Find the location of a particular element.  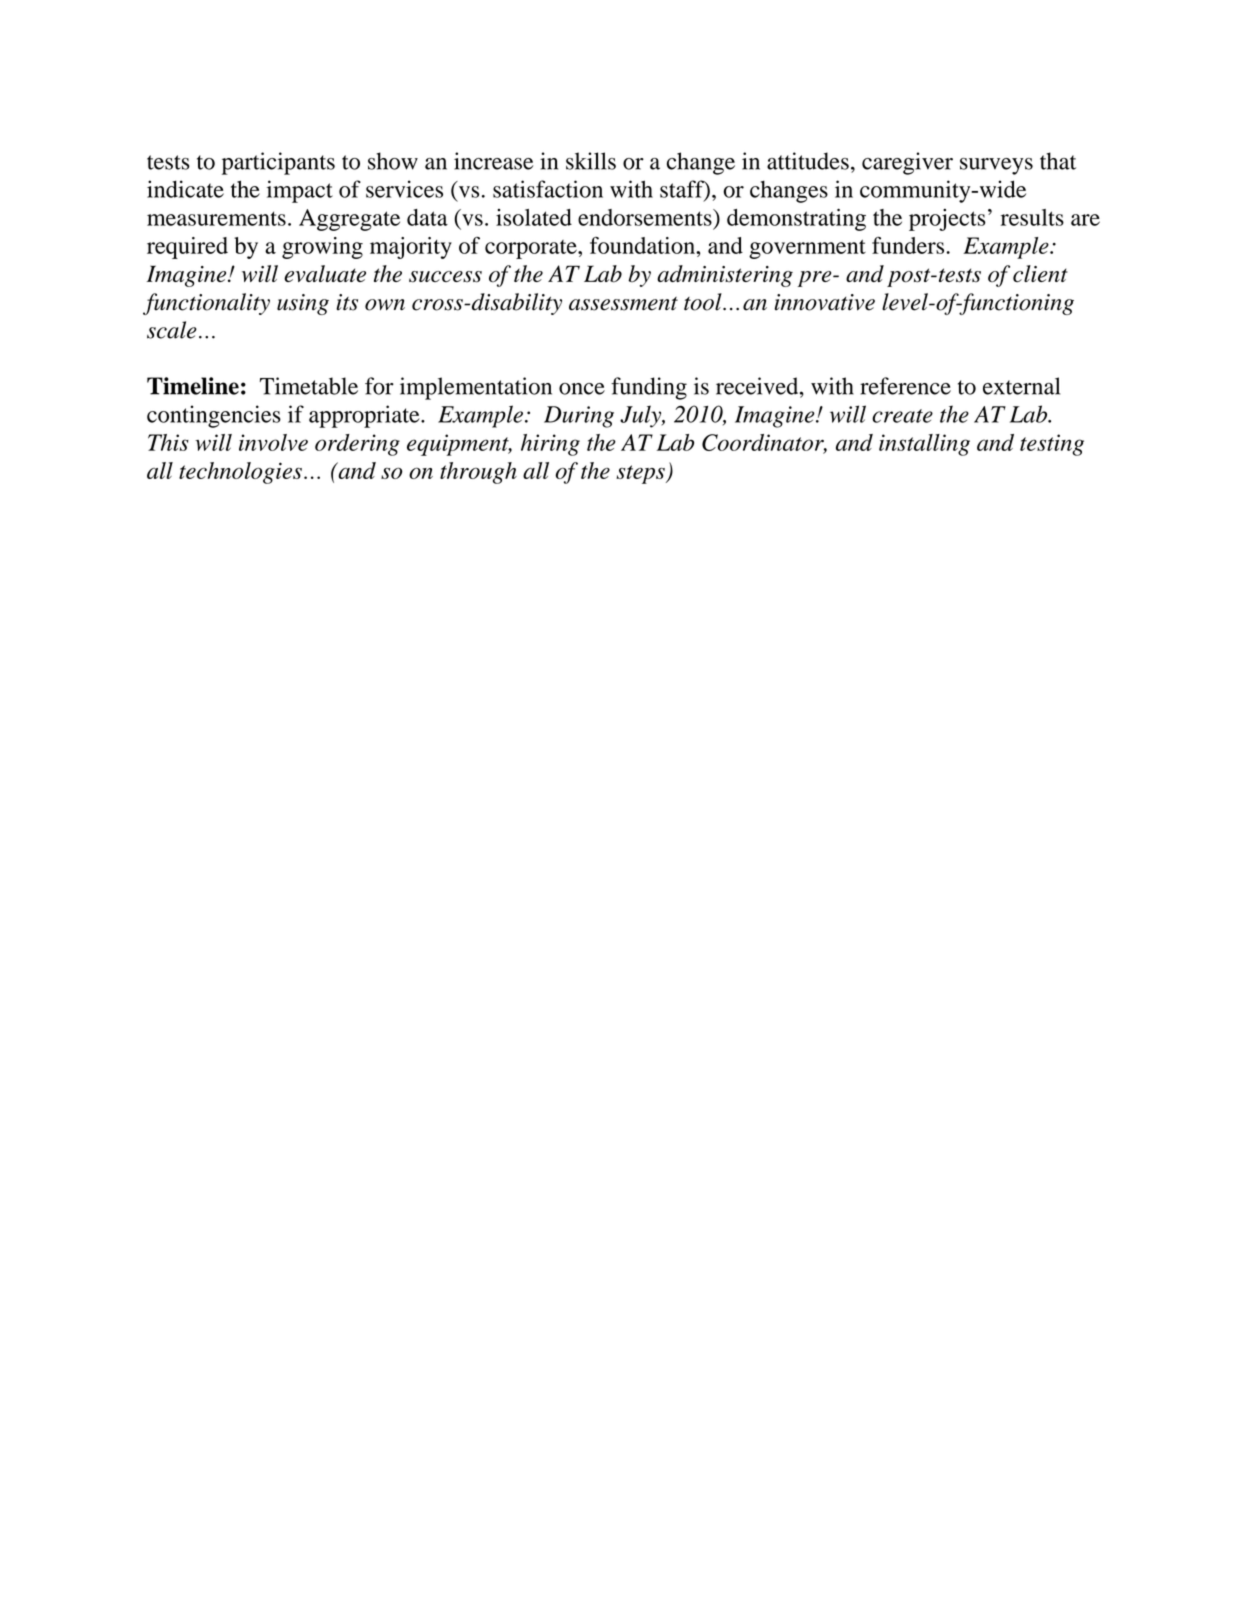

once is located at coordinates (582, 389).
